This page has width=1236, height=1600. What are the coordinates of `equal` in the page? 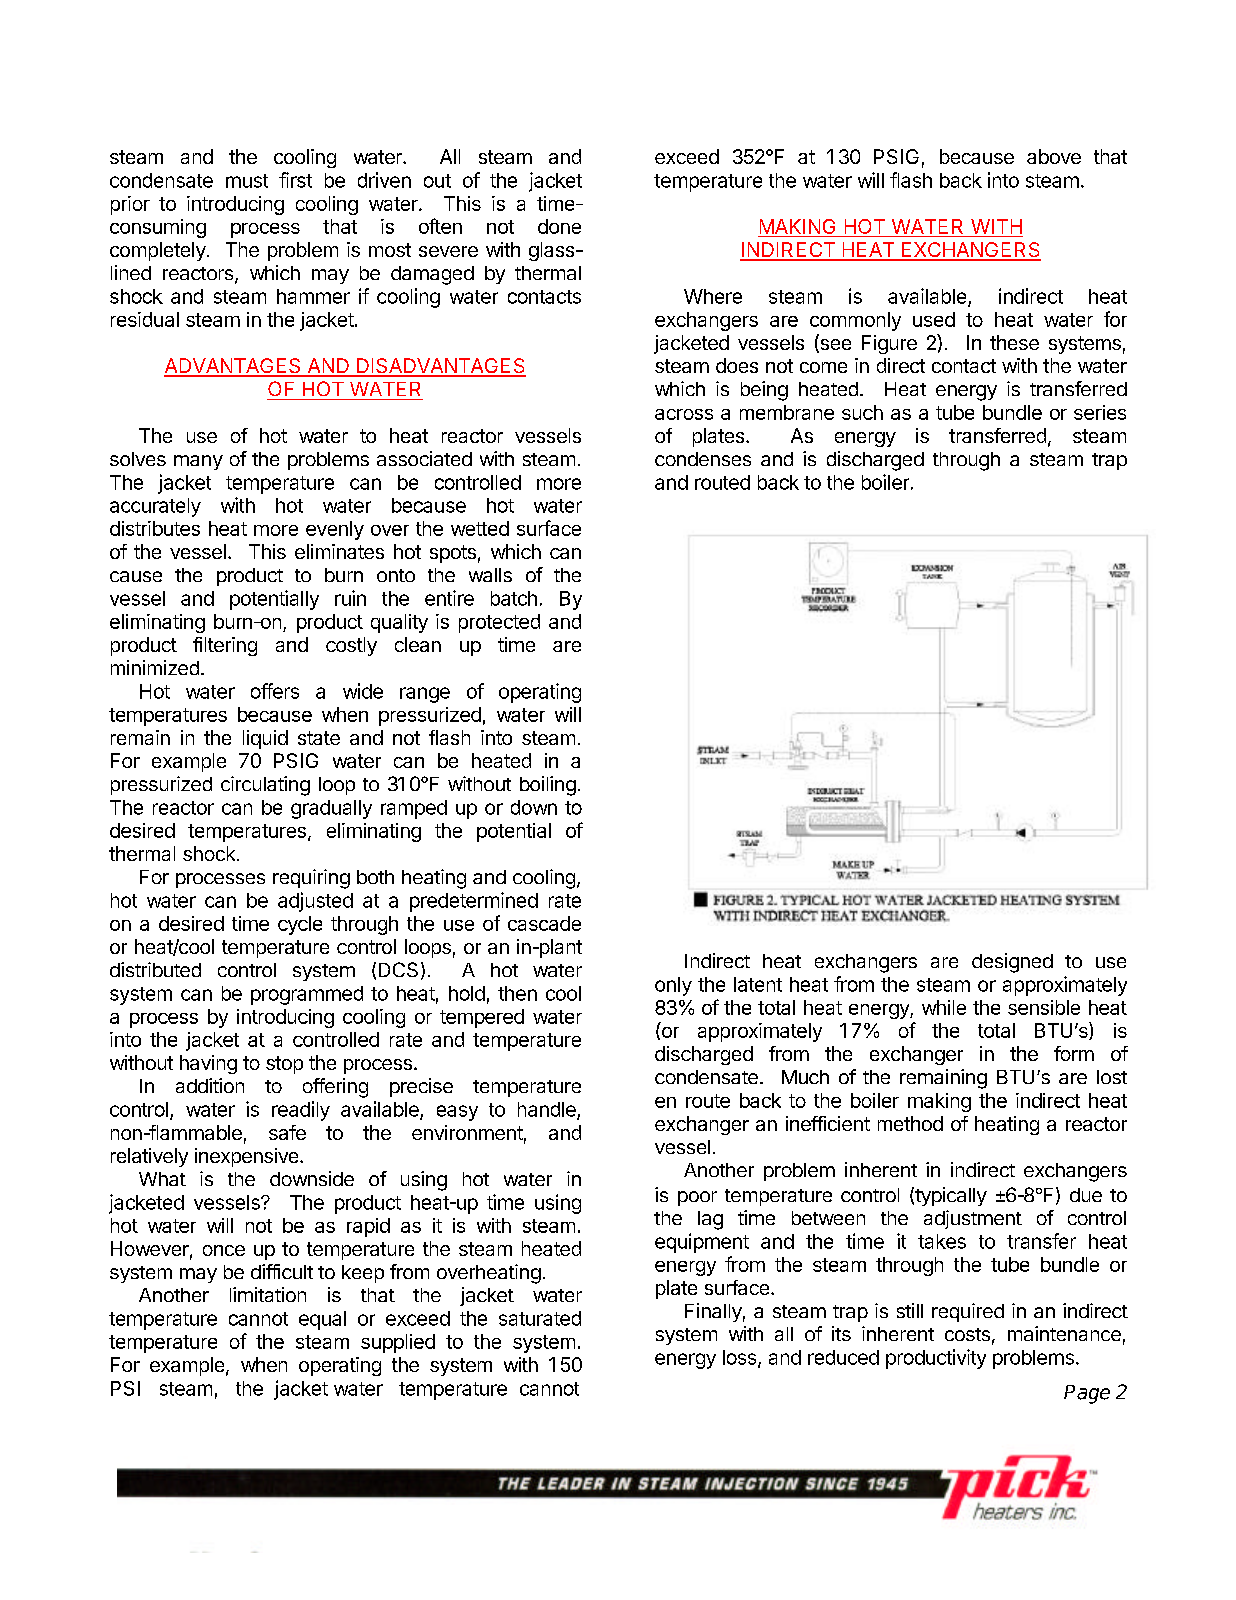 It's located at (322, 1320).
